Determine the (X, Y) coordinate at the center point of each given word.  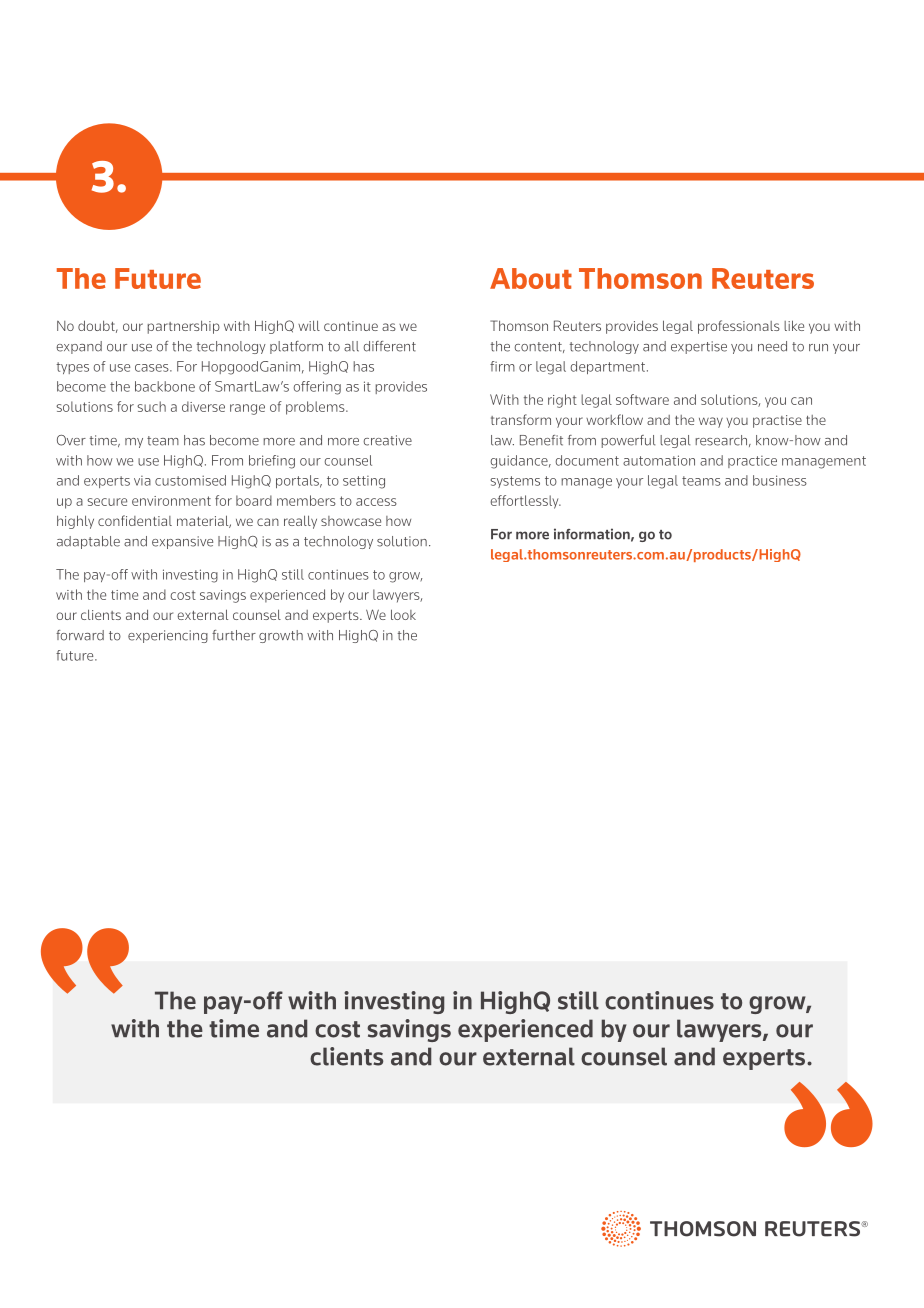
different (389, 346)
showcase (351, 521)
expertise (699, 347)
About (531, 278)
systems (515, 482)
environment (171, 501)
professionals (739, 327)
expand (79, 347)
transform (521, 419)
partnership (183, 327)
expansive (182, 542)
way (711, 422)
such (151, 406)
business (780, 480)
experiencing (168, 636)
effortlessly (526, 502)
